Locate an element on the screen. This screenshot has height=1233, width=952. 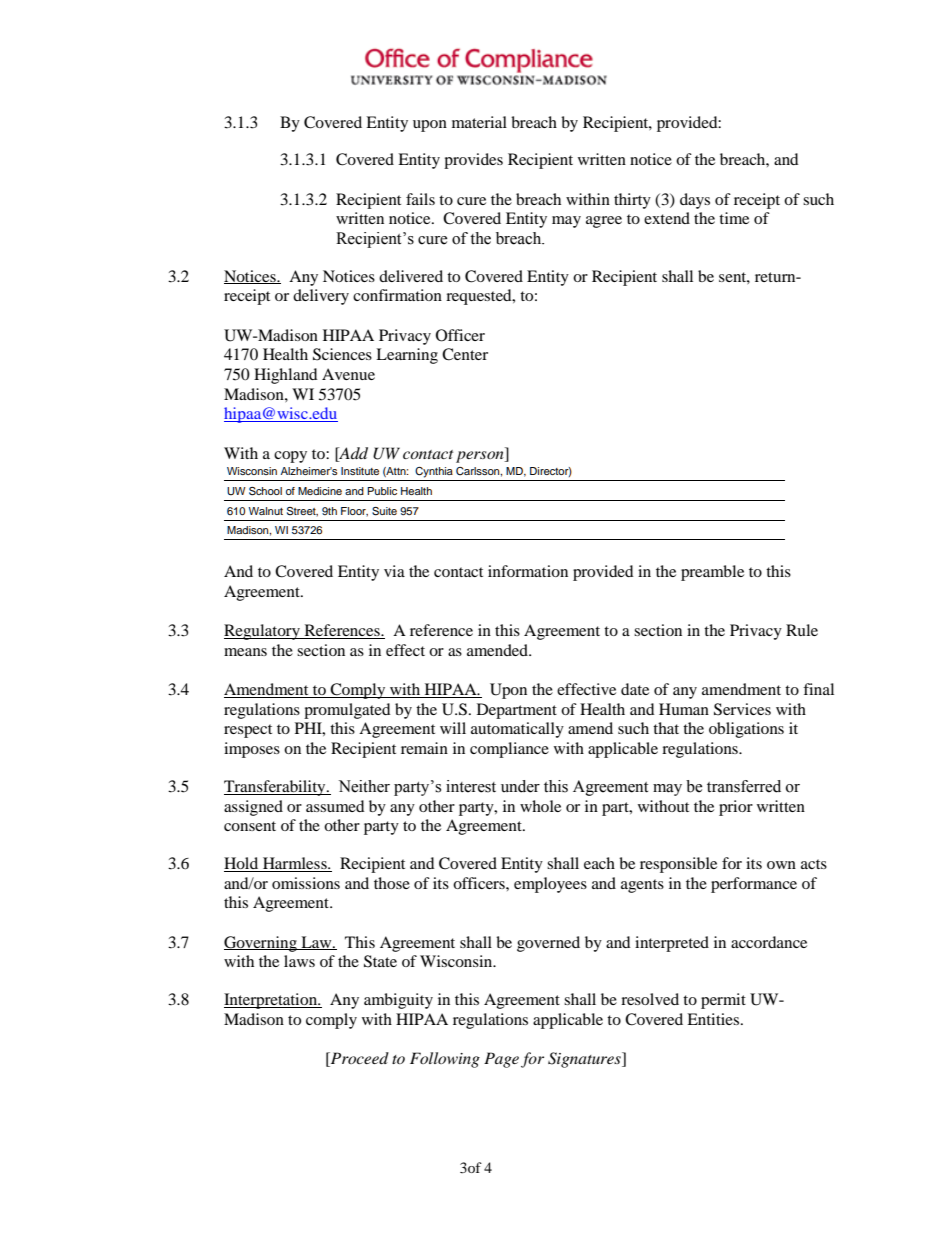
days is located at coordinates (695, 201).
